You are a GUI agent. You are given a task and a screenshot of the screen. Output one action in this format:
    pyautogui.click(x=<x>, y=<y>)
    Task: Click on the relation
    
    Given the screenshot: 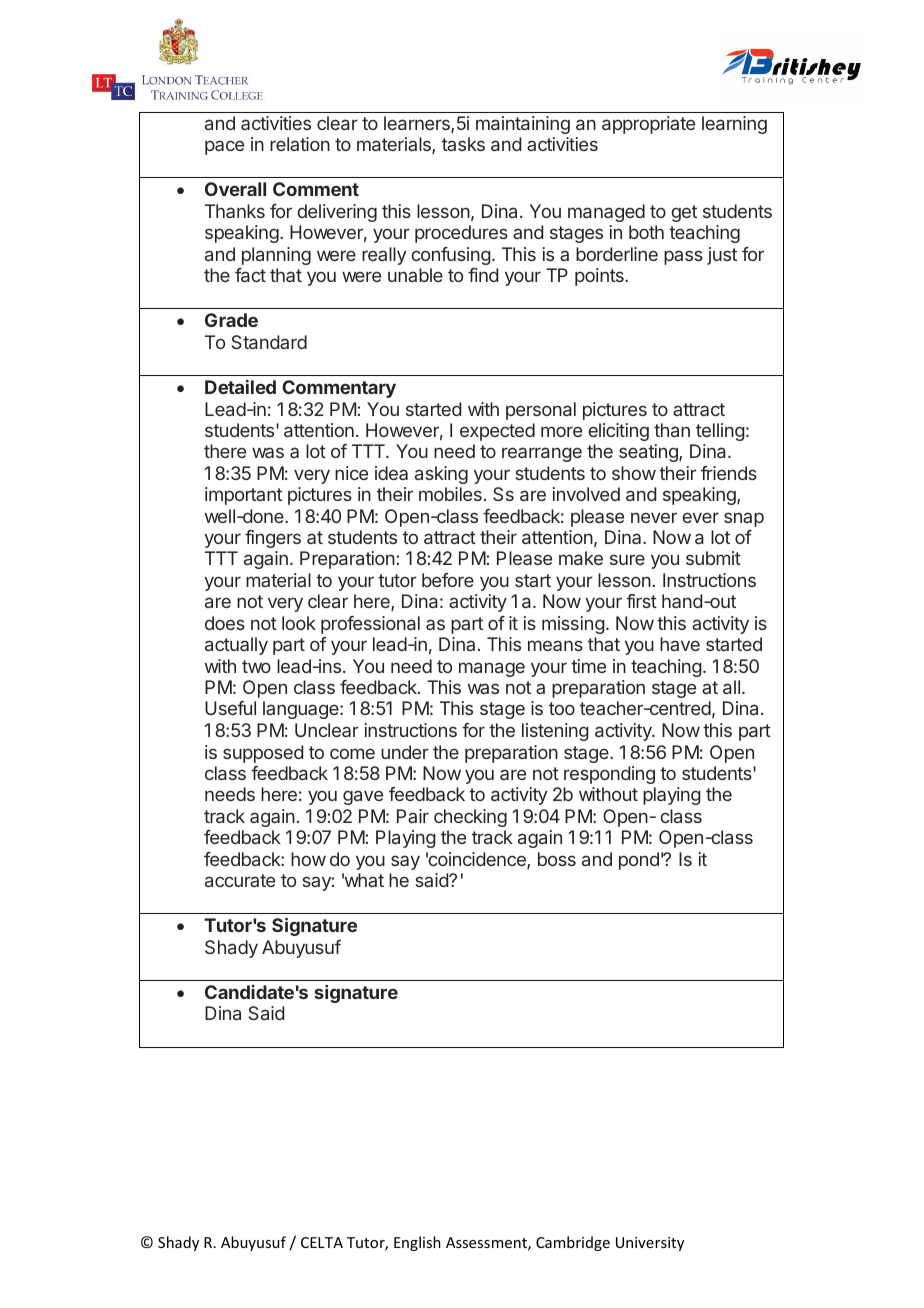 What is the action you would take?
    pyautogui.click(x=300, y=144)
